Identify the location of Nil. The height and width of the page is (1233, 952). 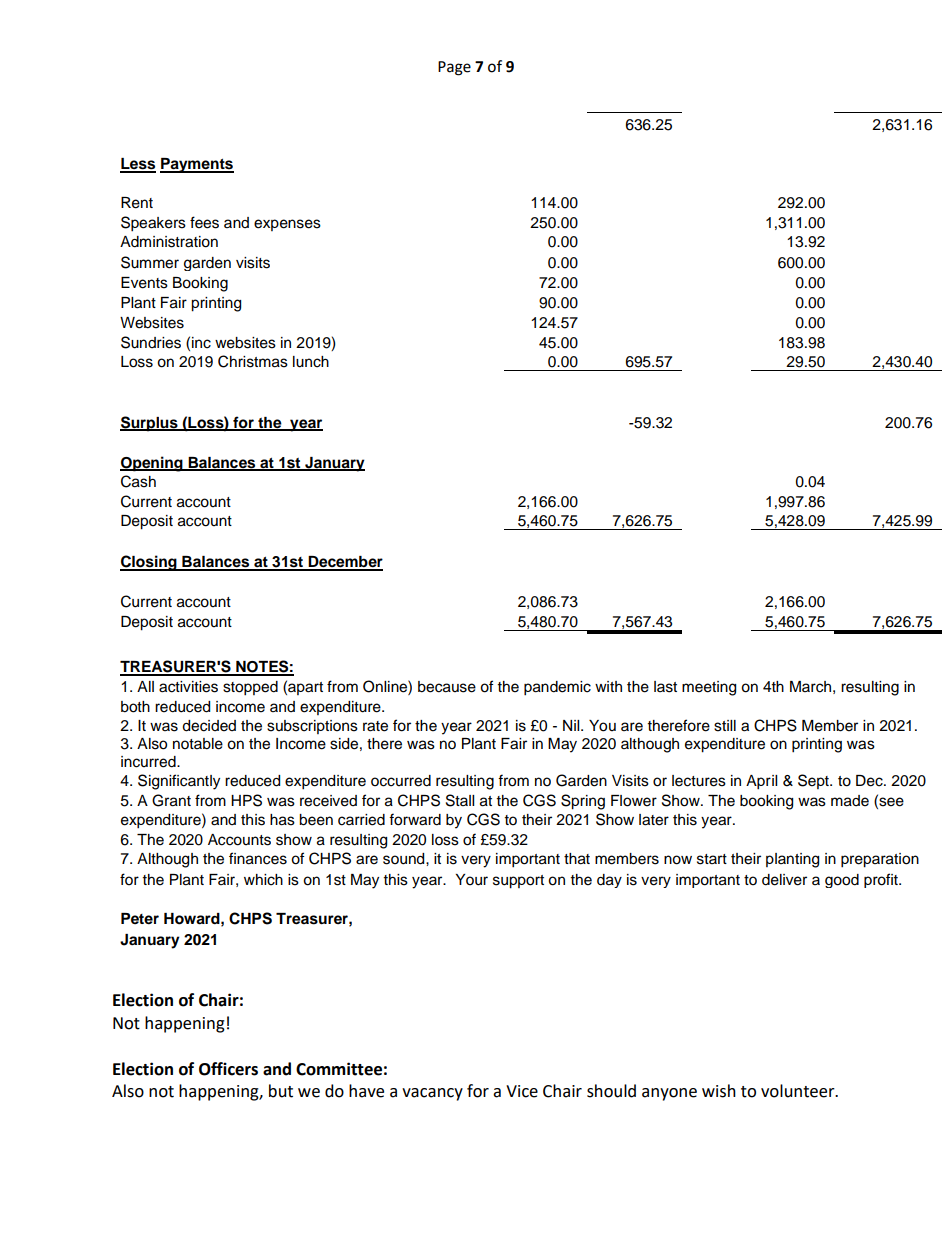
(572, 725).
